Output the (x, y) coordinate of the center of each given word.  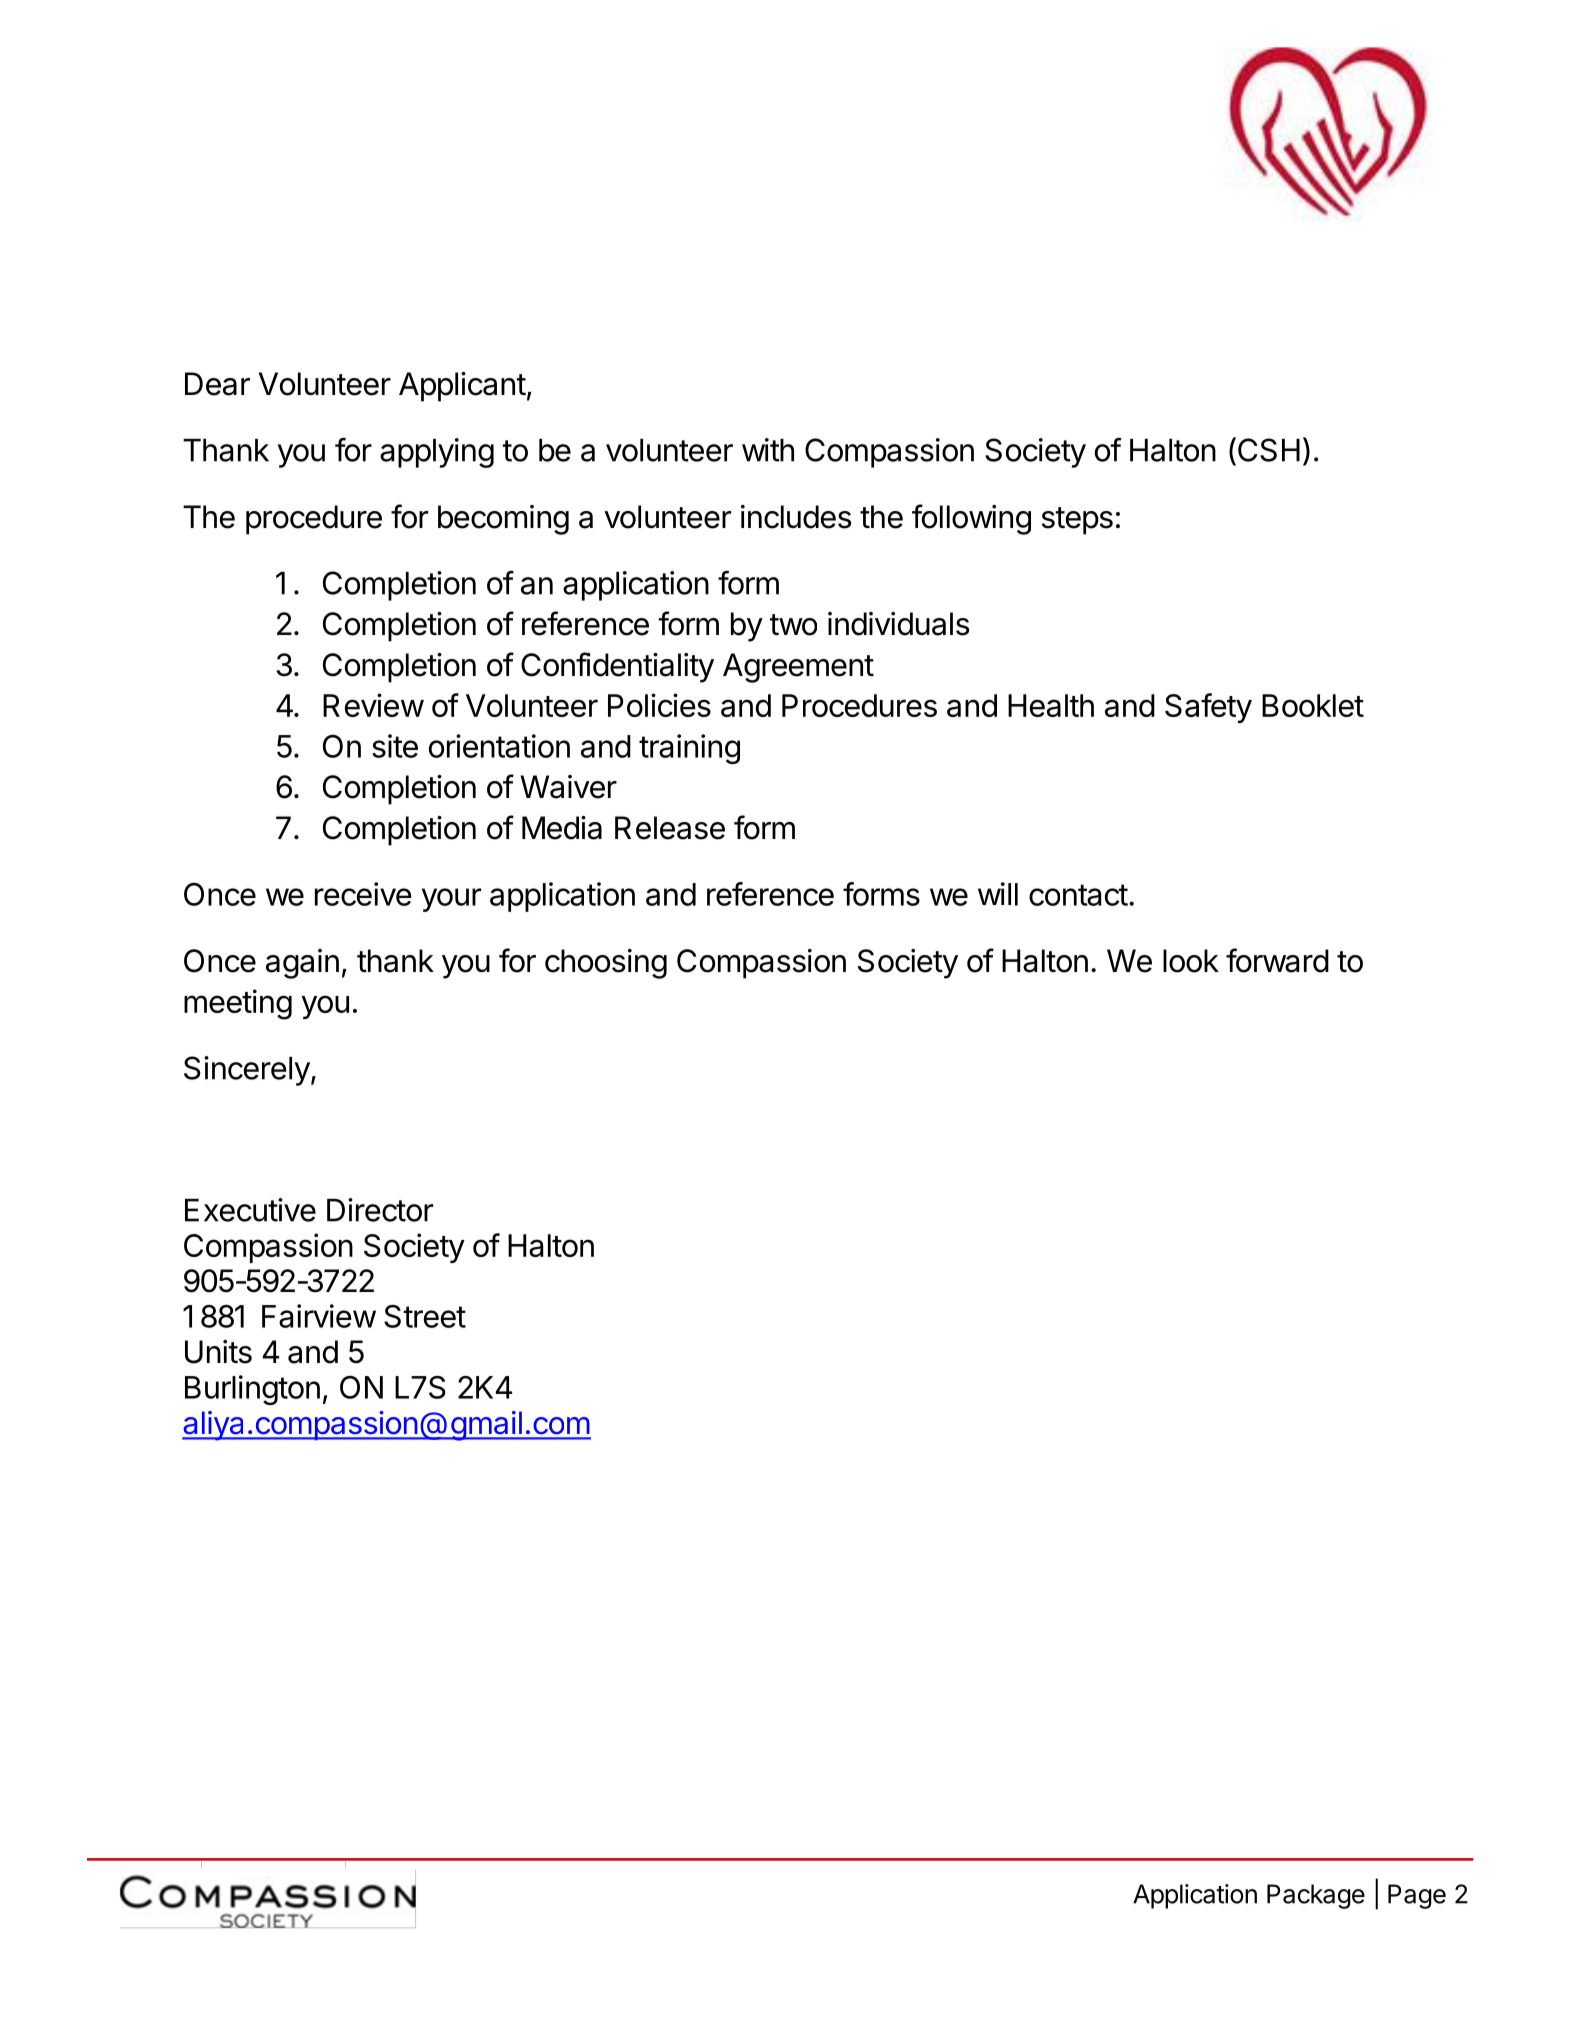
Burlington (252, 1390)
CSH (1267, 449)
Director (380, 1210)
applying (437, 453)
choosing (606, 964)
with (768, 450)
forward (1277, 960)
